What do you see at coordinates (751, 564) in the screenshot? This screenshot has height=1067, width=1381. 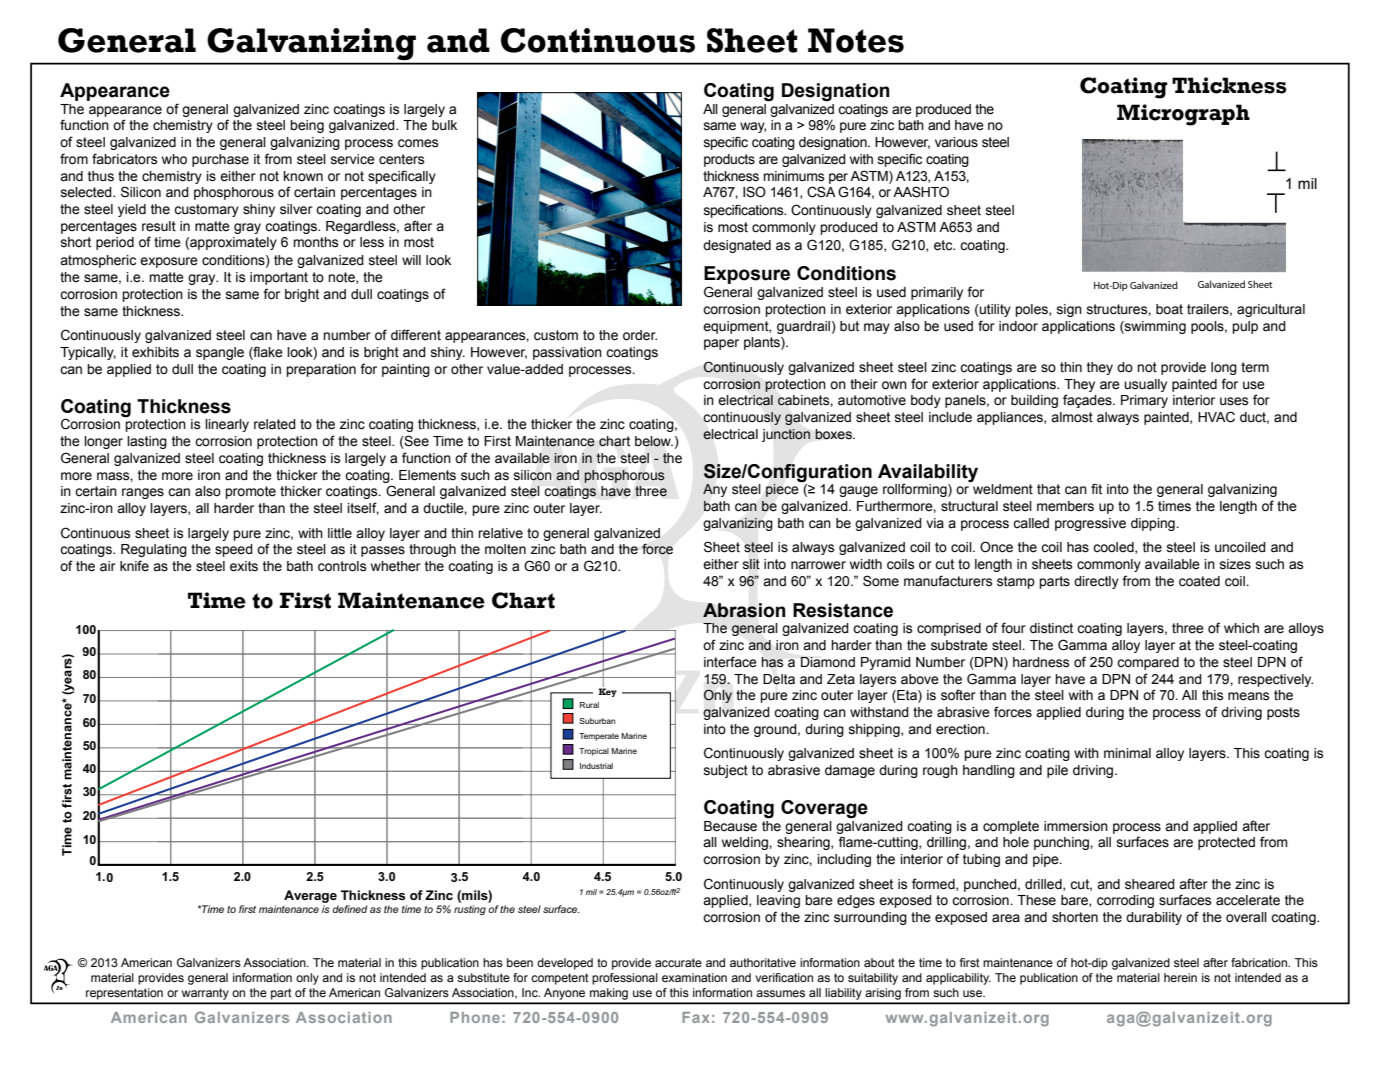 I see `slit` at bounding box center [751, 564].
